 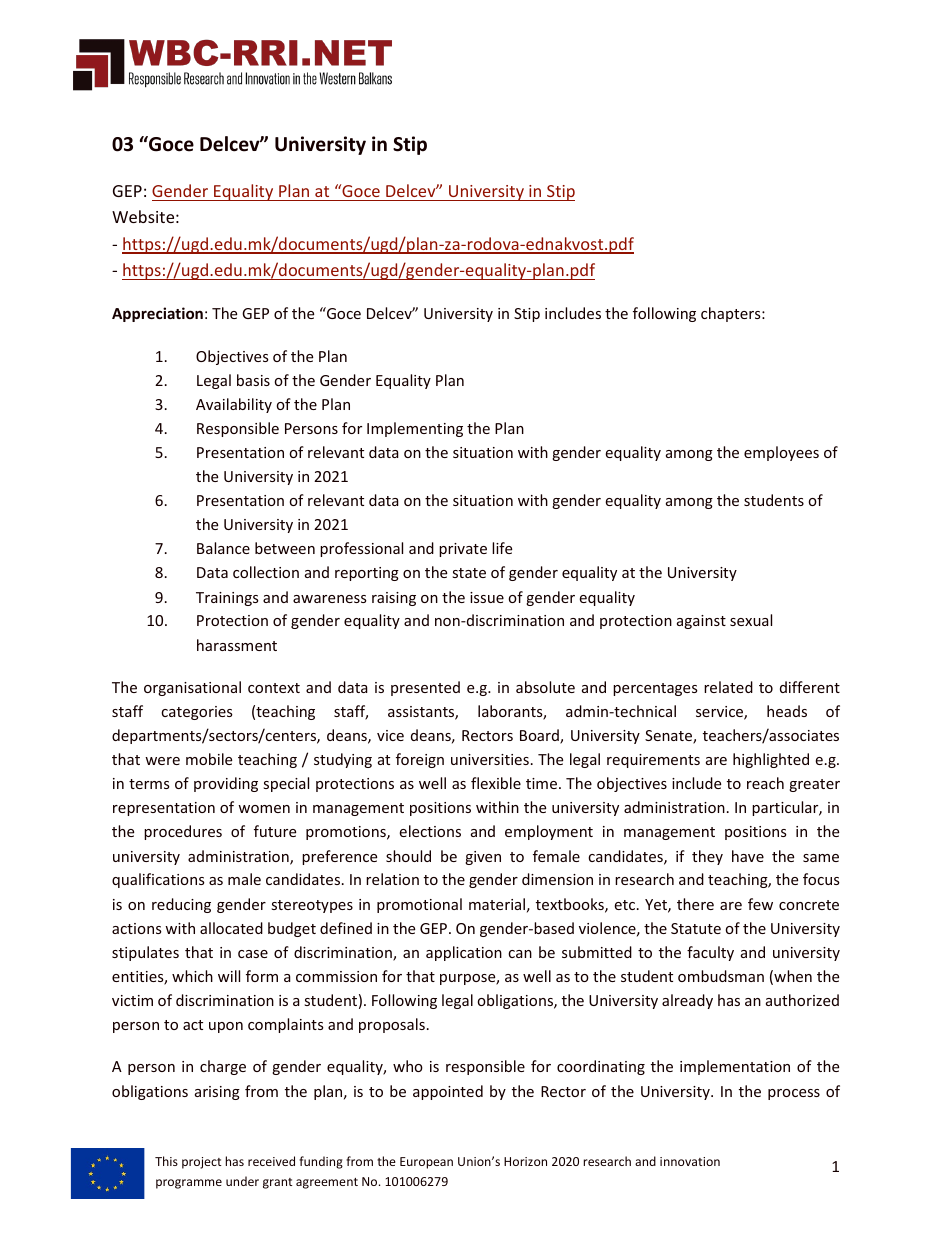 What do you see at coordinates (781, 453) in the image?
I see `employees` at bounding box center [781, 453].
